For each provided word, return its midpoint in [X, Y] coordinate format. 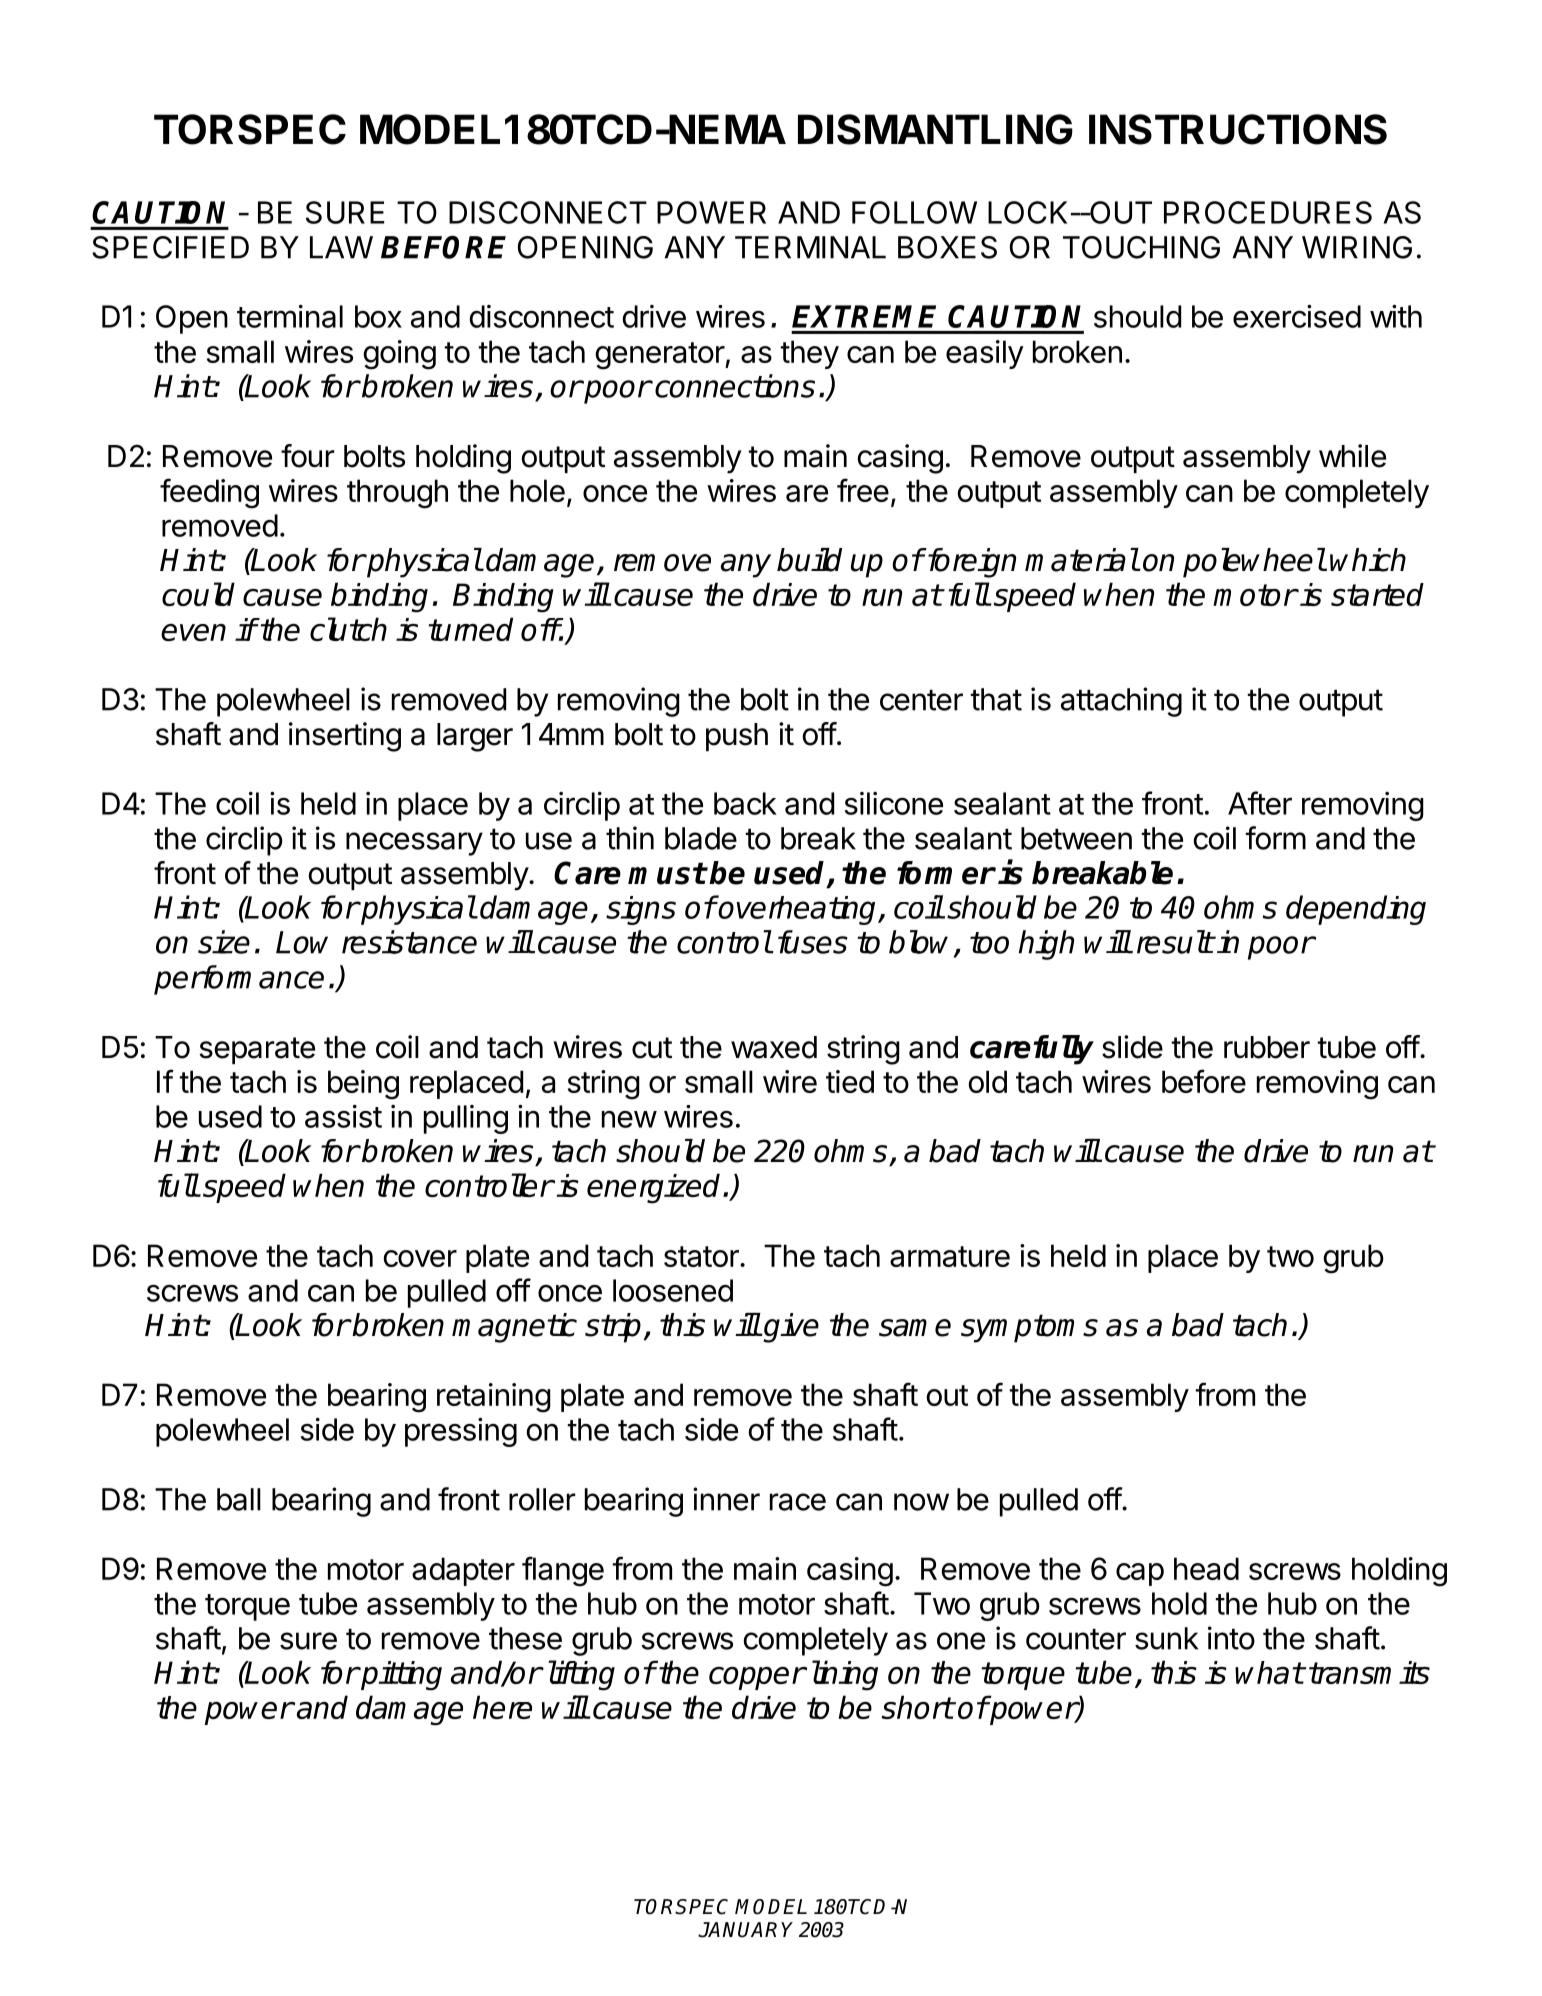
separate [257, 1050]
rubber [1267, 1047]
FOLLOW [914, 212]
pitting [400, 1676]
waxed [774, 1047]
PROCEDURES [1268, 212]
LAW [341, 247]
